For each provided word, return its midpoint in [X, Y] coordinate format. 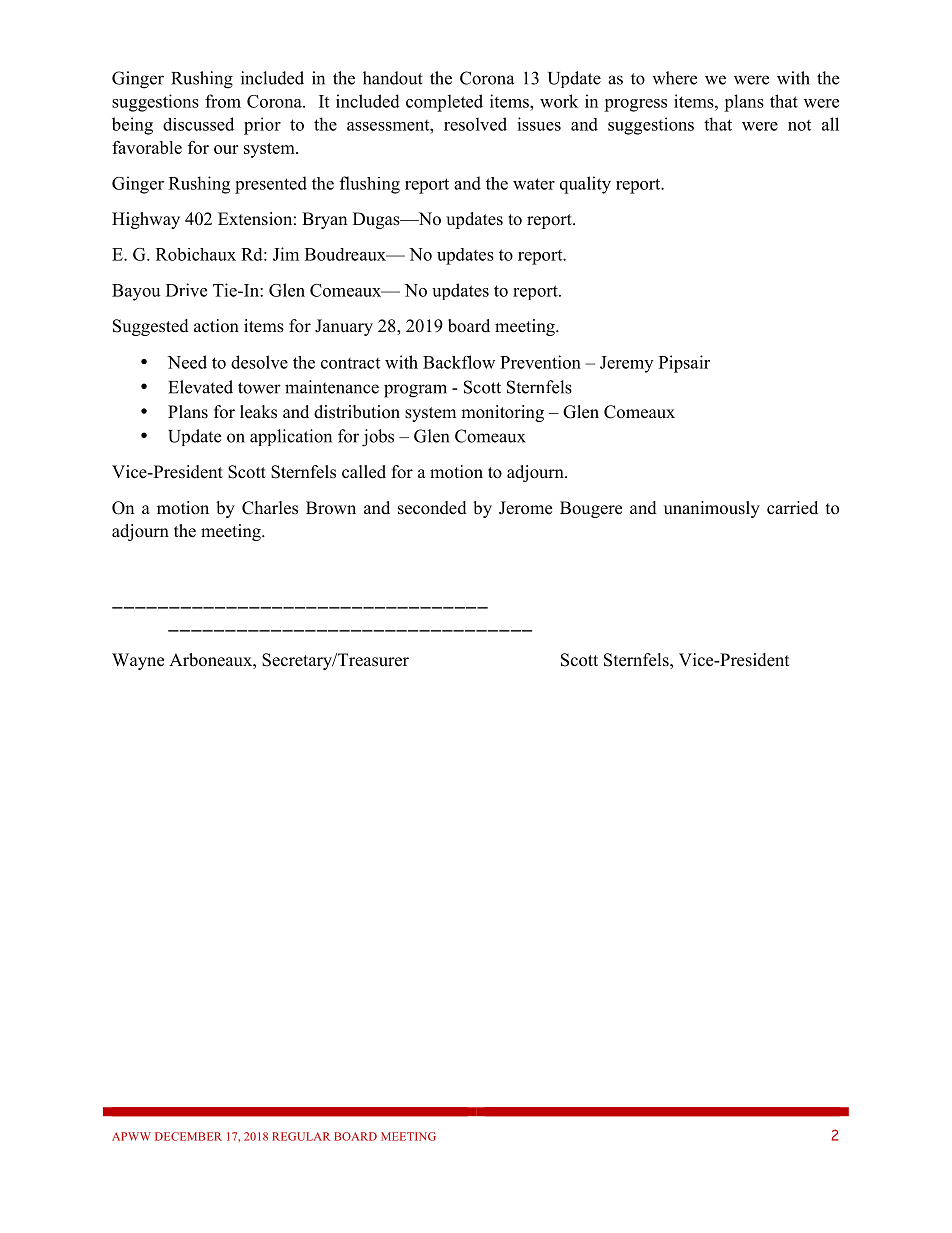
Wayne [138, 661]
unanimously [712, 509]
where [674, 78]
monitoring [502, 413]
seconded [432, 508]
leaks [258, 412]
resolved [475, 124]
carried [792, 508]
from [223, 101]
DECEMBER [188, 1136]
